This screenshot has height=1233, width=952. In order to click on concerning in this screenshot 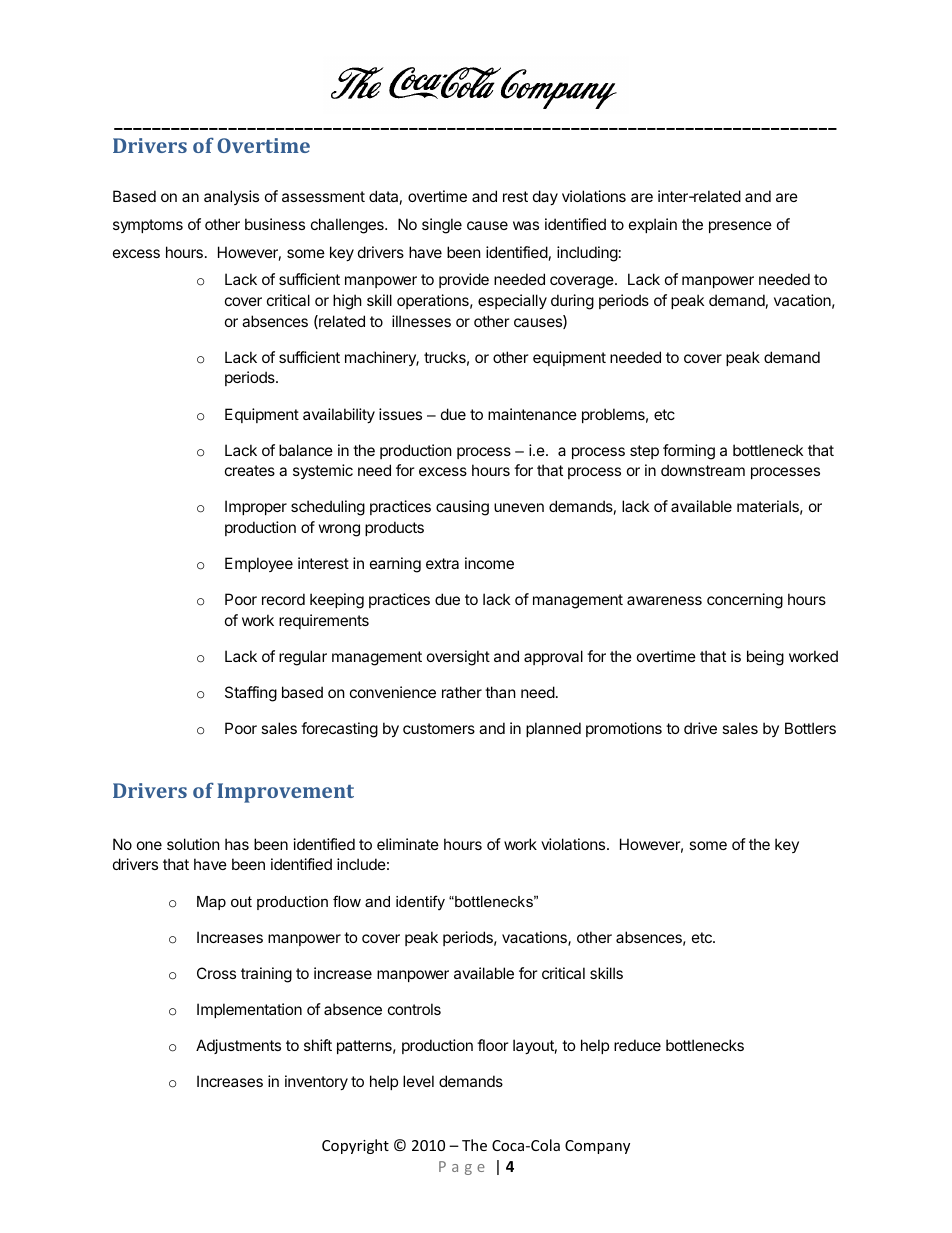, I will do `click(745, 601)`.
